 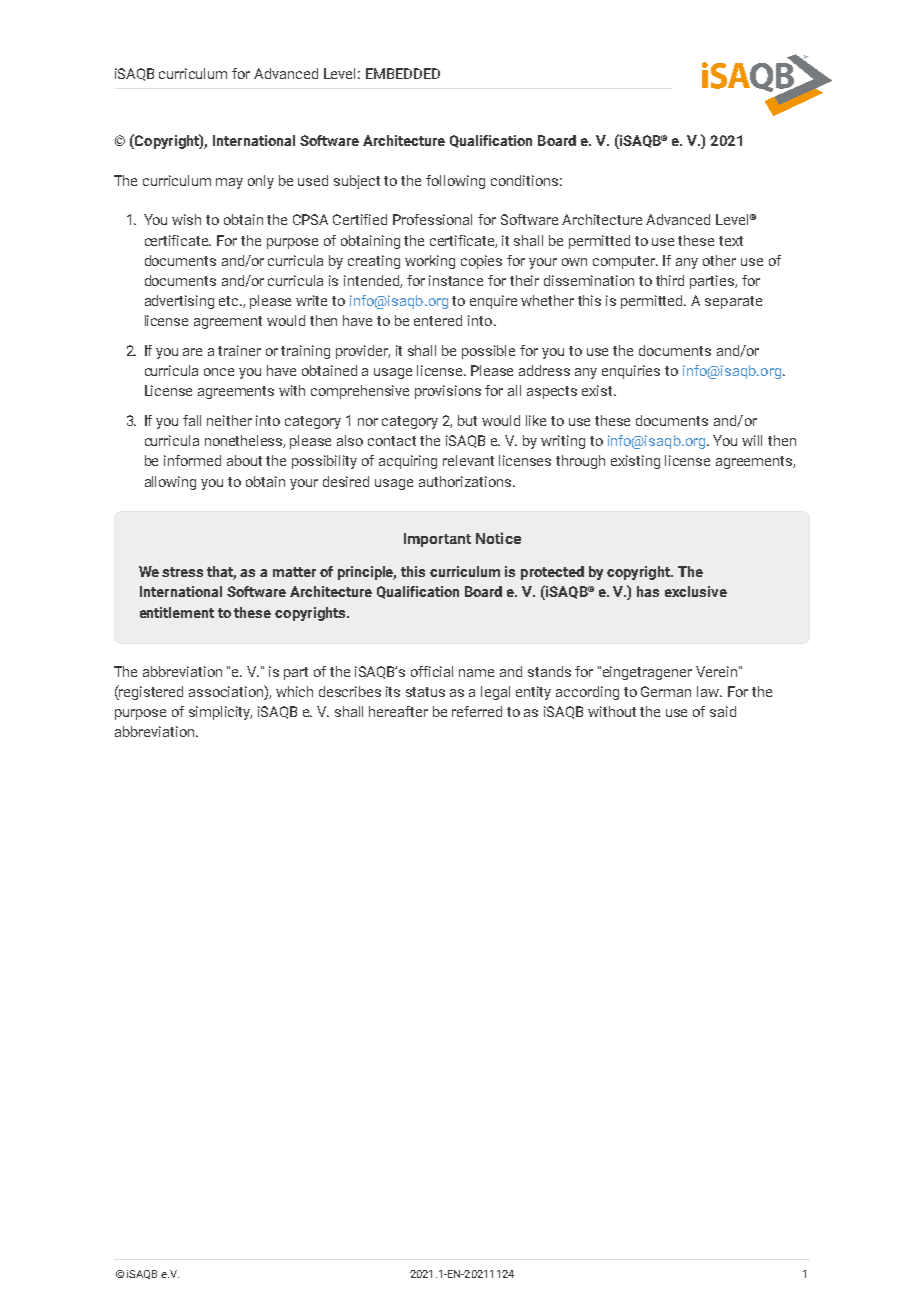 I want to click on EMBEDDED, so click(x=403, y=73).
